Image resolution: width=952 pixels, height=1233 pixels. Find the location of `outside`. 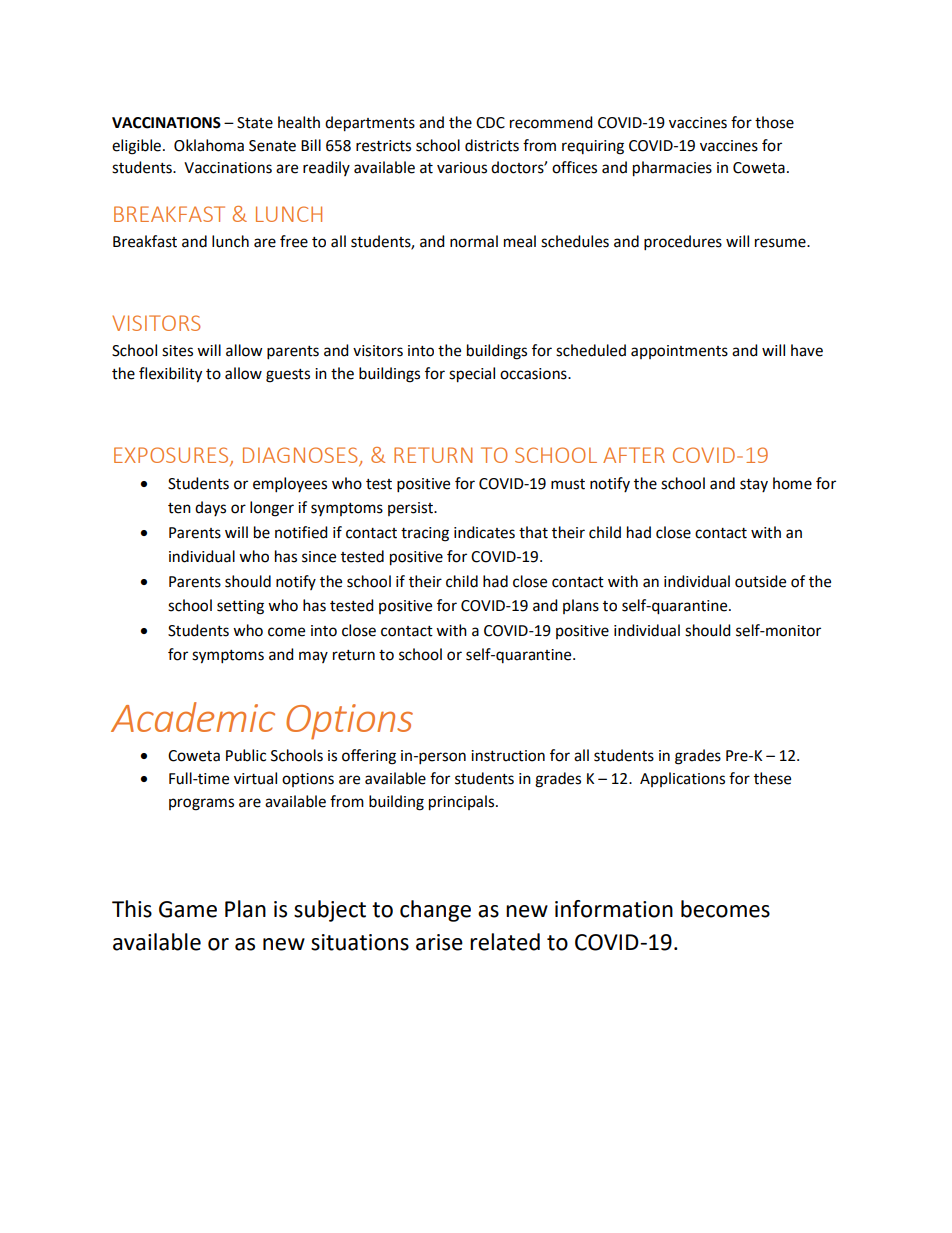

outside is located at coordinates (760, 581).
